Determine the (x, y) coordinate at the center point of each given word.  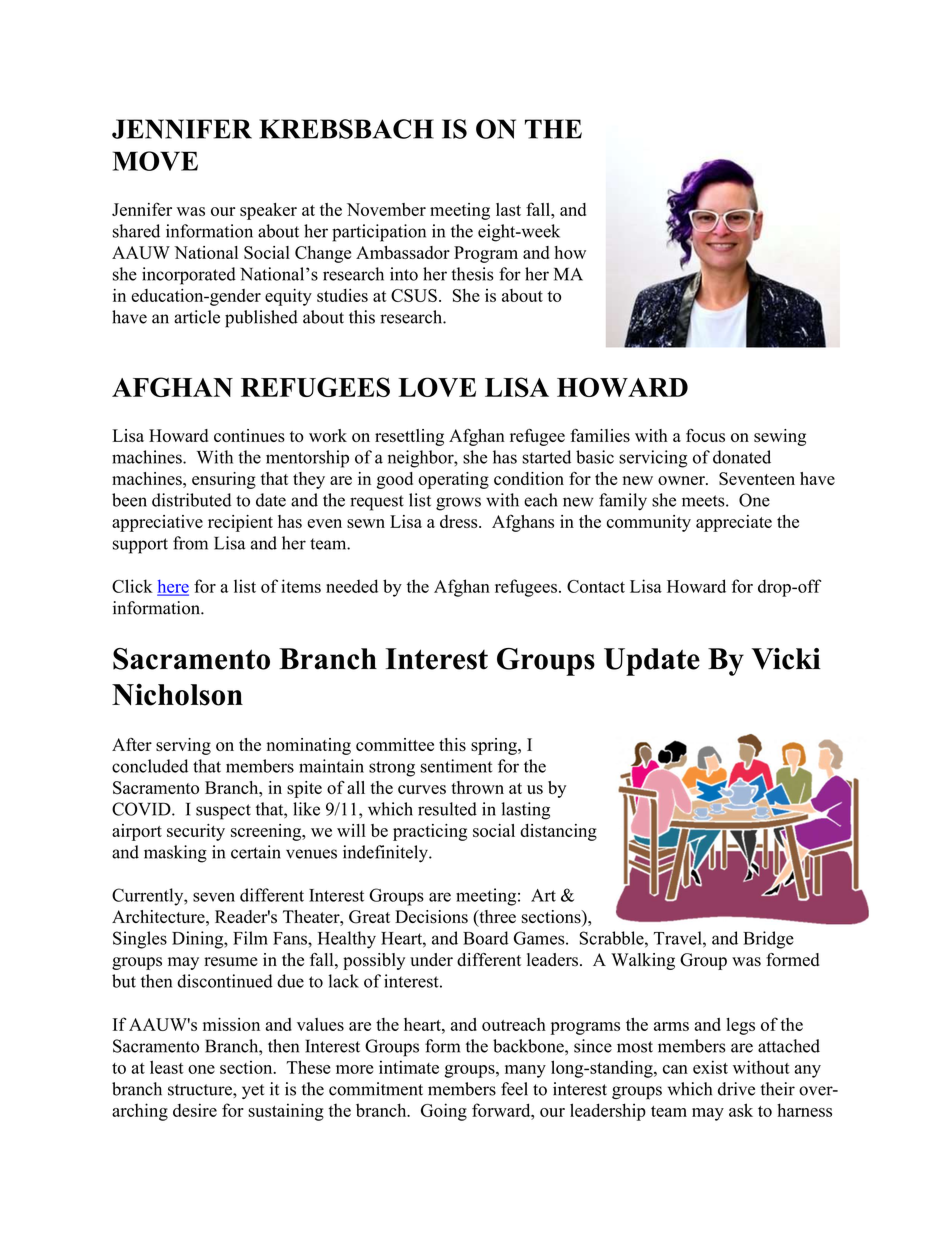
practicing (430, 832)
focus (705, 435)
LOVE (437, 387)
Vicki (786, 659)
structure (201, 1090)
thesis (472, 274)
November (386, 209)
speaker (268, 211)
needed (352, 586)
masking (175, 854)
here (173, 587)
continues (249, 435)
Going (444, 1112)
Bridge (768, 940)
